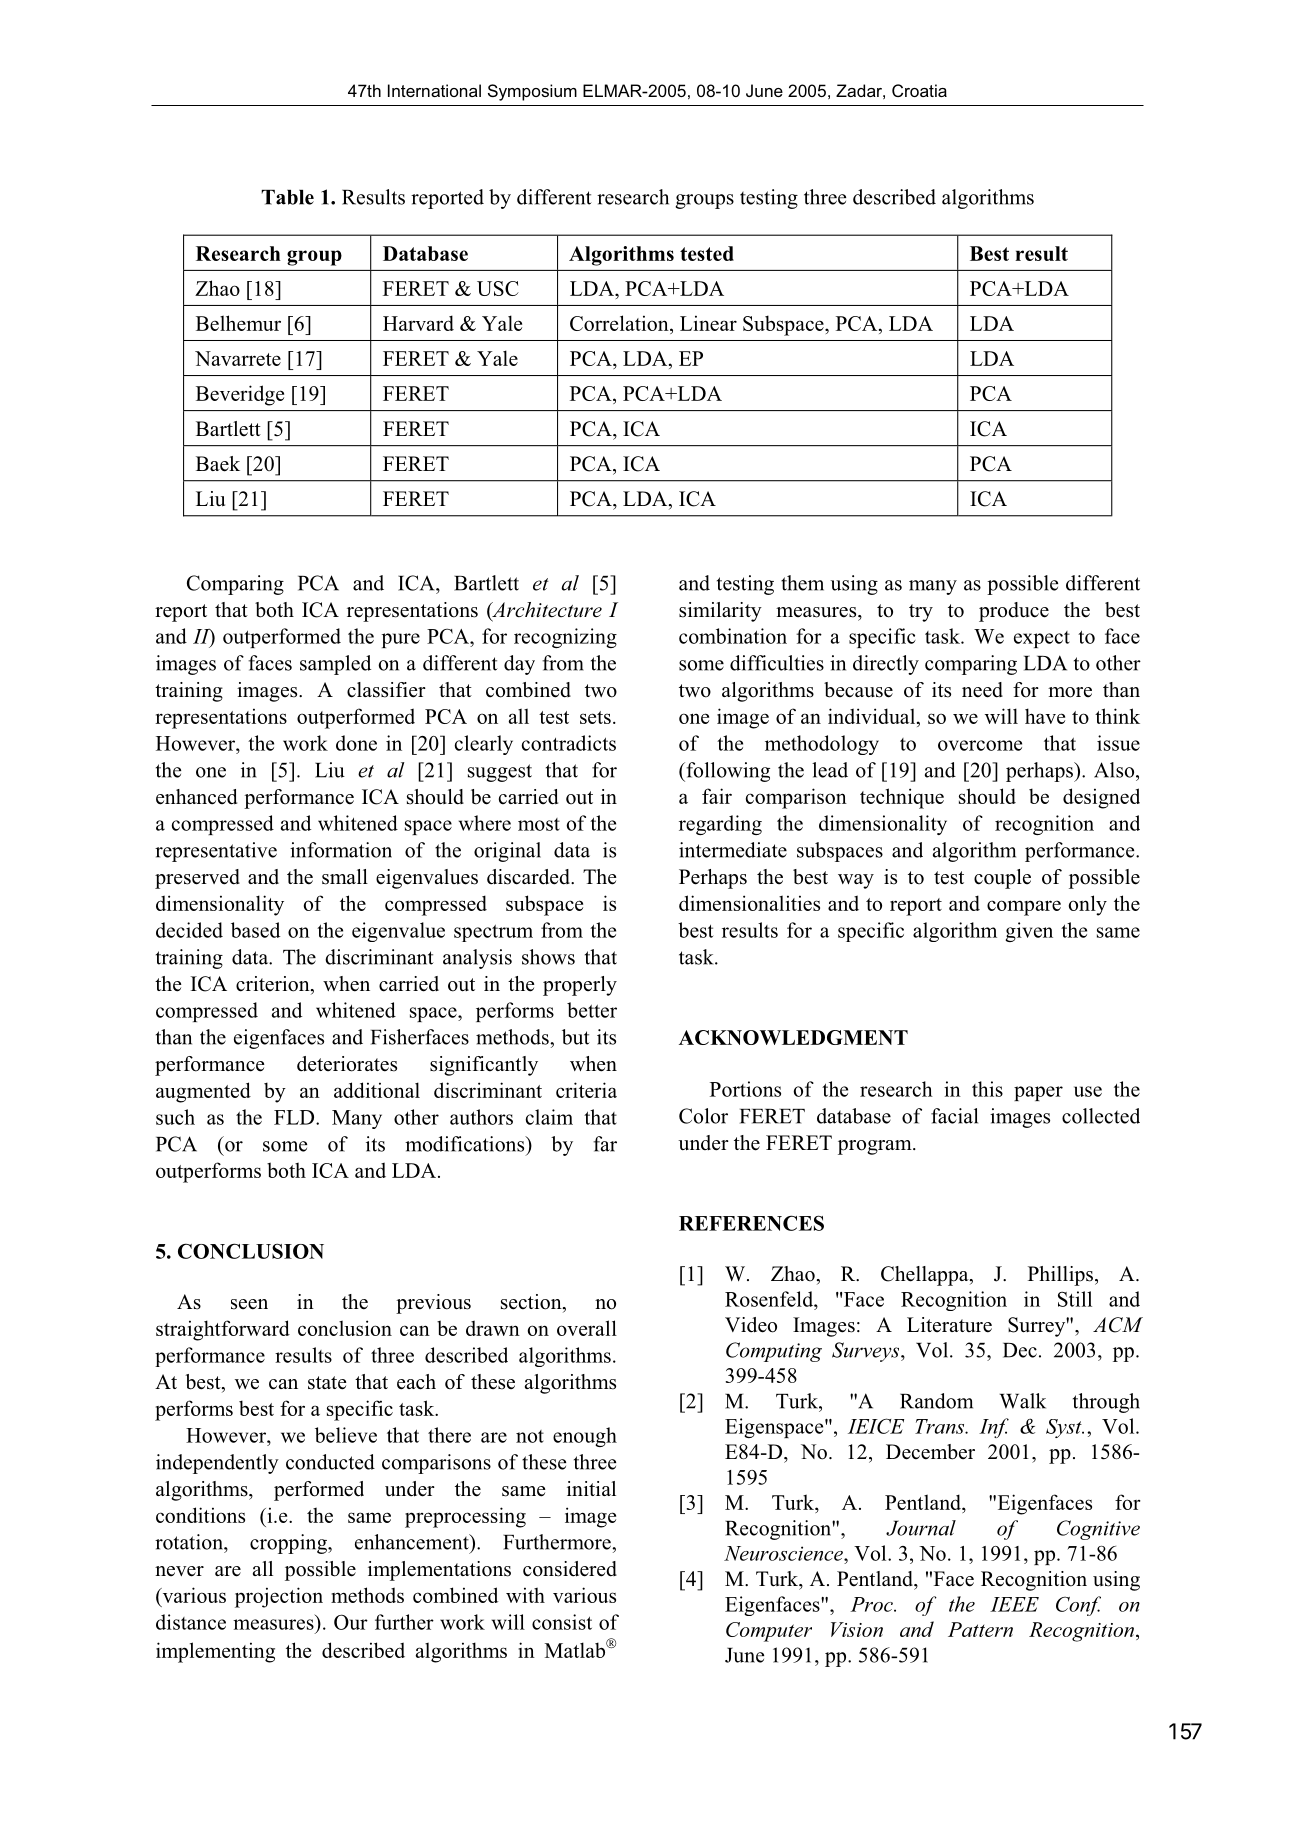 The width and height of the image is (1295, 1832). I want to click on Table, so click(287, 197).
